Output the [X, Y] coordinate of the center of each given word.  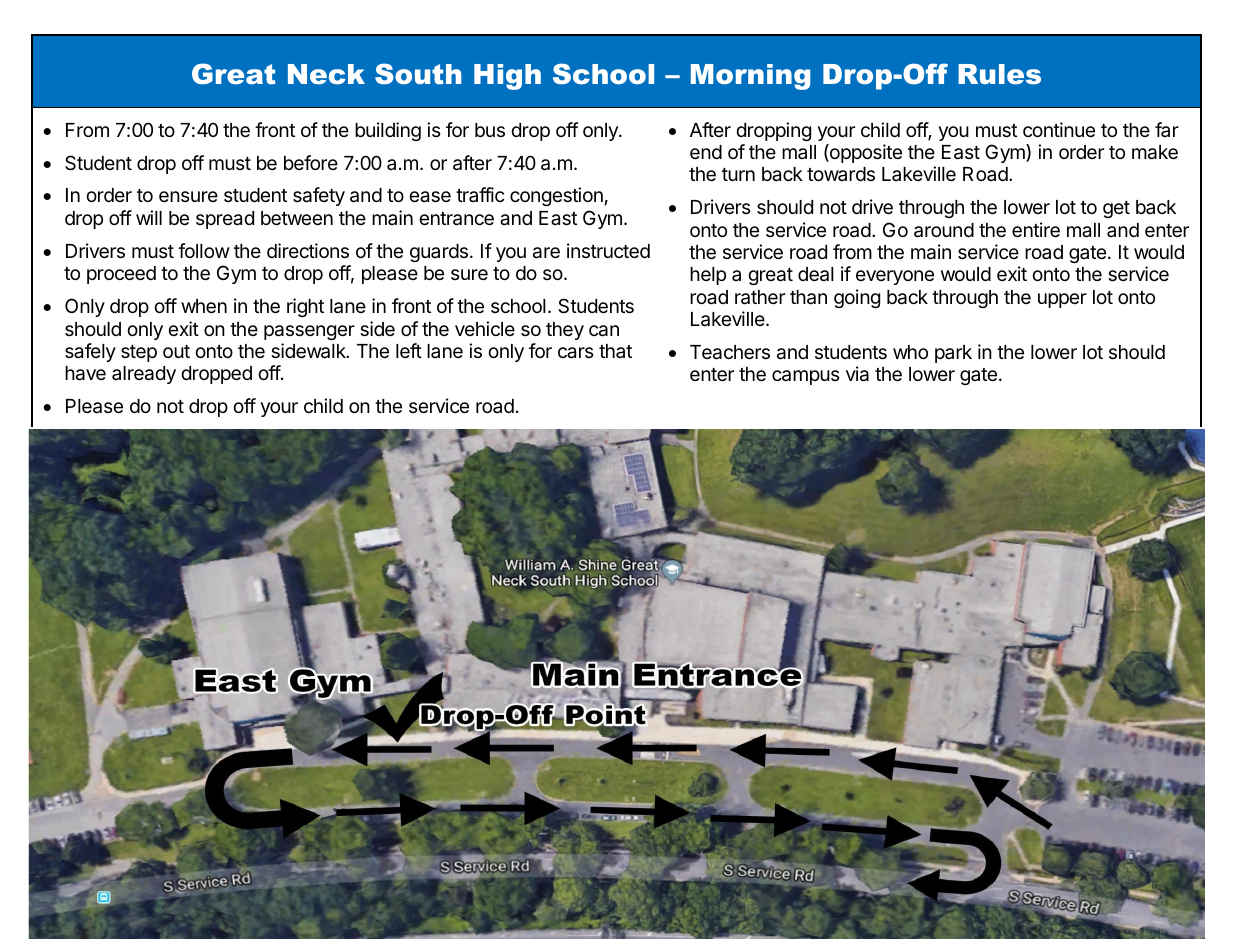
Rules [999, 74]
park [953, 354]
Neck [326, 74]
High [507, 77]
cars [576, 353]
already [144, 375]
